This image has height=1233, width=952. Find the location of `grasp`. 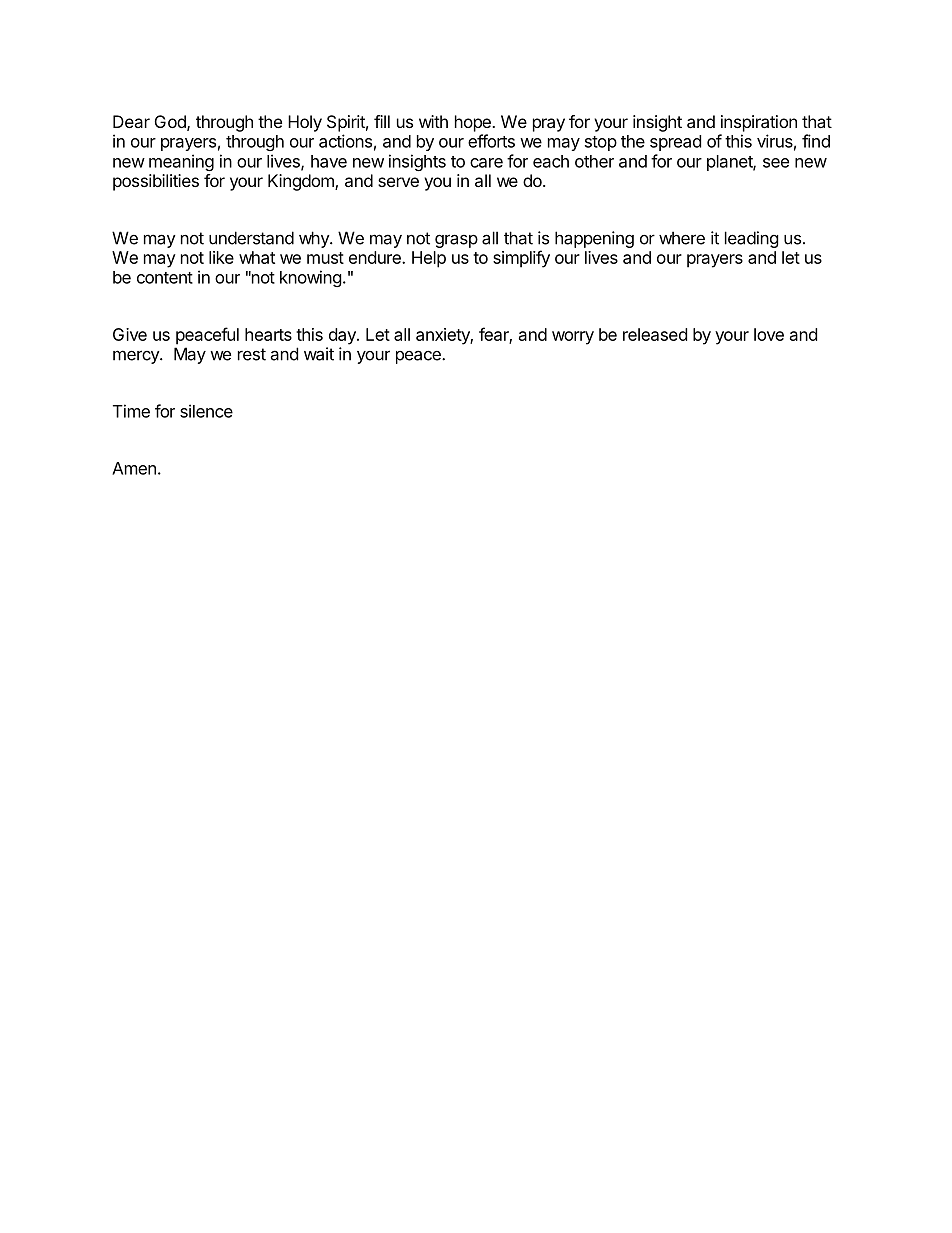

grasp is located at coordinates (456, 241).
